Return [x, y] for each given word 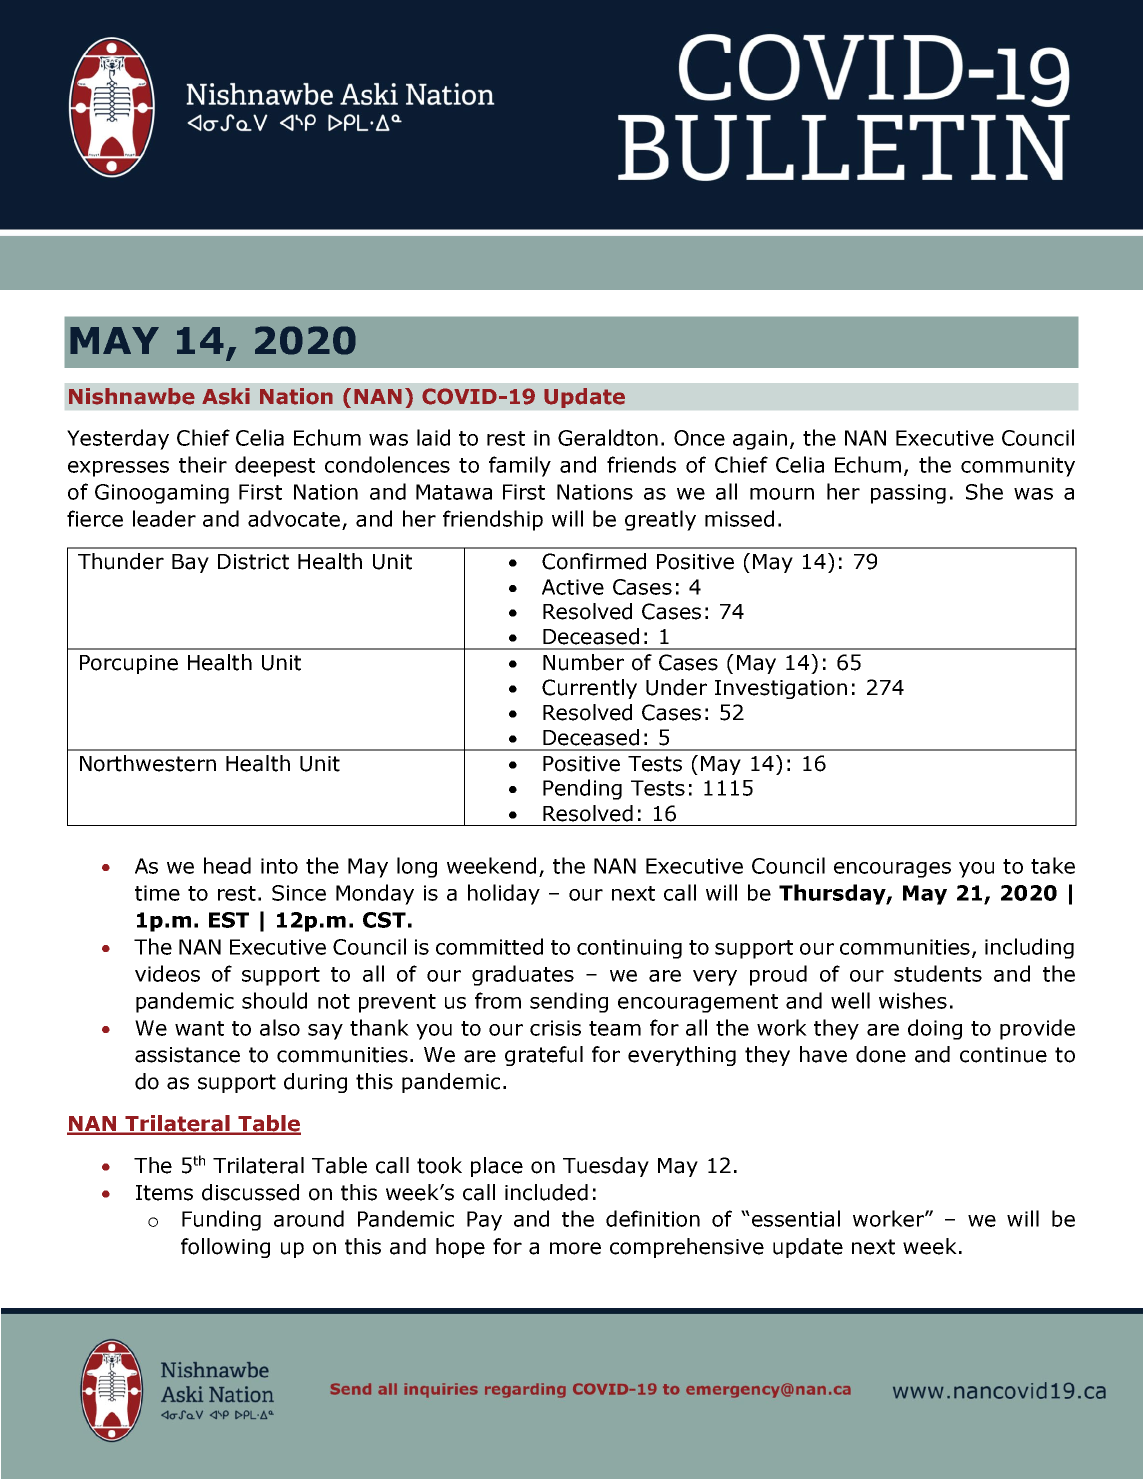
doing [935, 1029]
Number [583, 662]
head [227, 865]
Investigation [781, 689]
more [575, 1248]
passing [908, 494]
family [520, 466]
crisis [555, 1028]
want [199, 1028]
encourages [892, 870]
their [203, 464]
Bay [190, 563]
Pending [582, 789]
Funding [221, 1220]
